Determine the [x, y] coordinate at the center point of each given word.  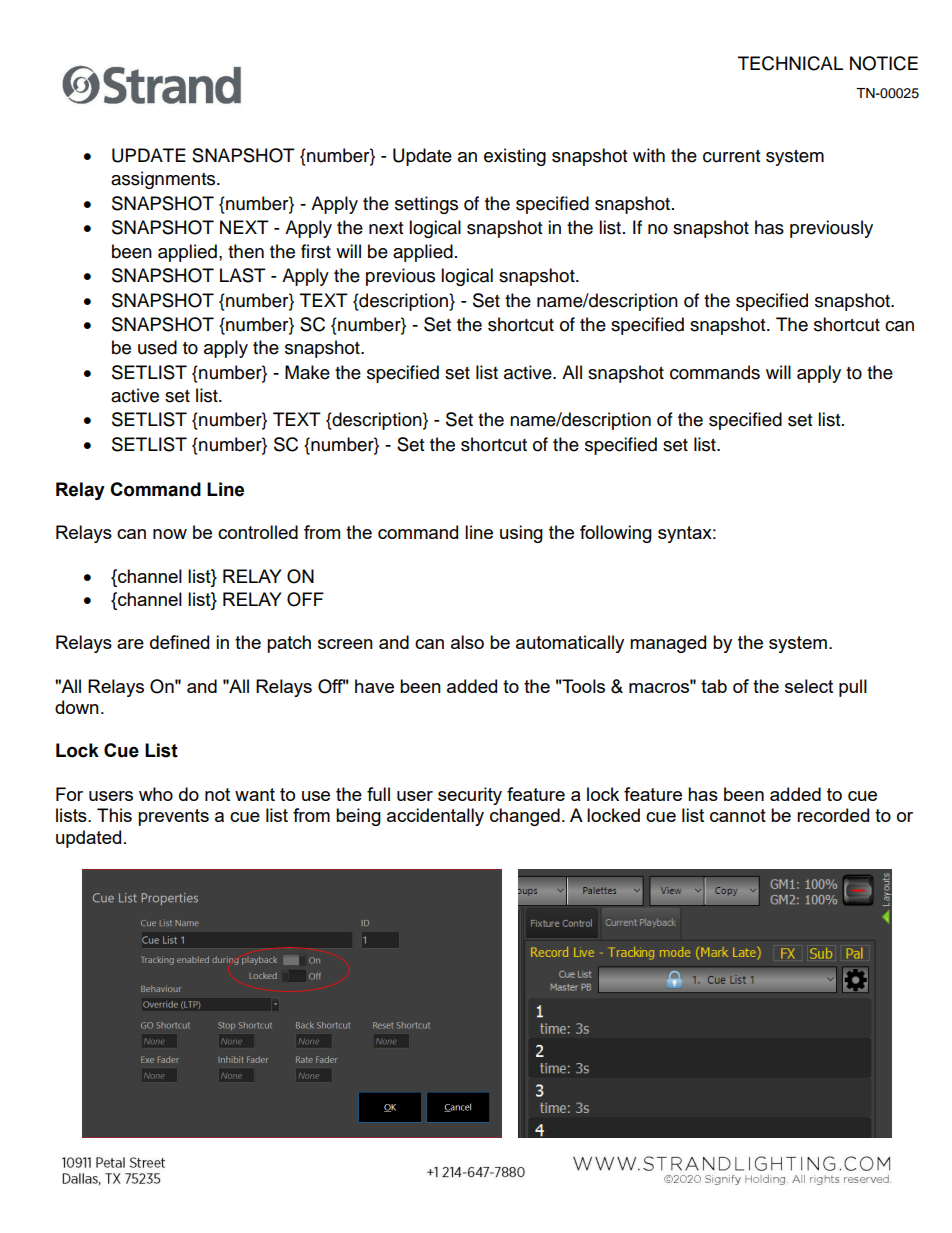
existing [515, 157]
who [156, 794]
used [157, 347]
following [616, 534]
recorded [833, 815]
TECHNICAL [790, 63]
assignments [164, 180]
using [521, 534]
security [470, 796]
